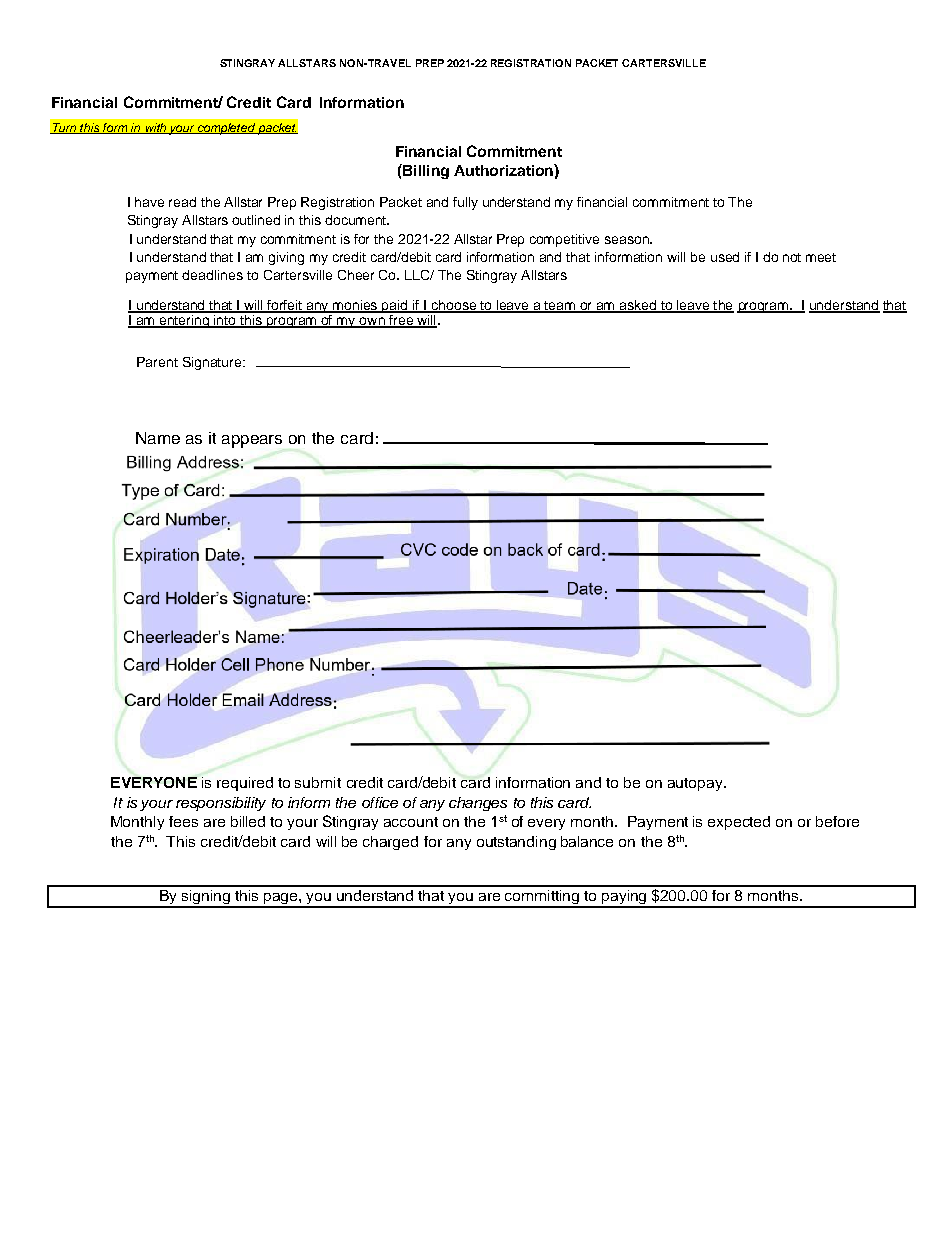 The width and height of the screenshot is (952, 1233). I want to click on asked, so click(637, 306).
